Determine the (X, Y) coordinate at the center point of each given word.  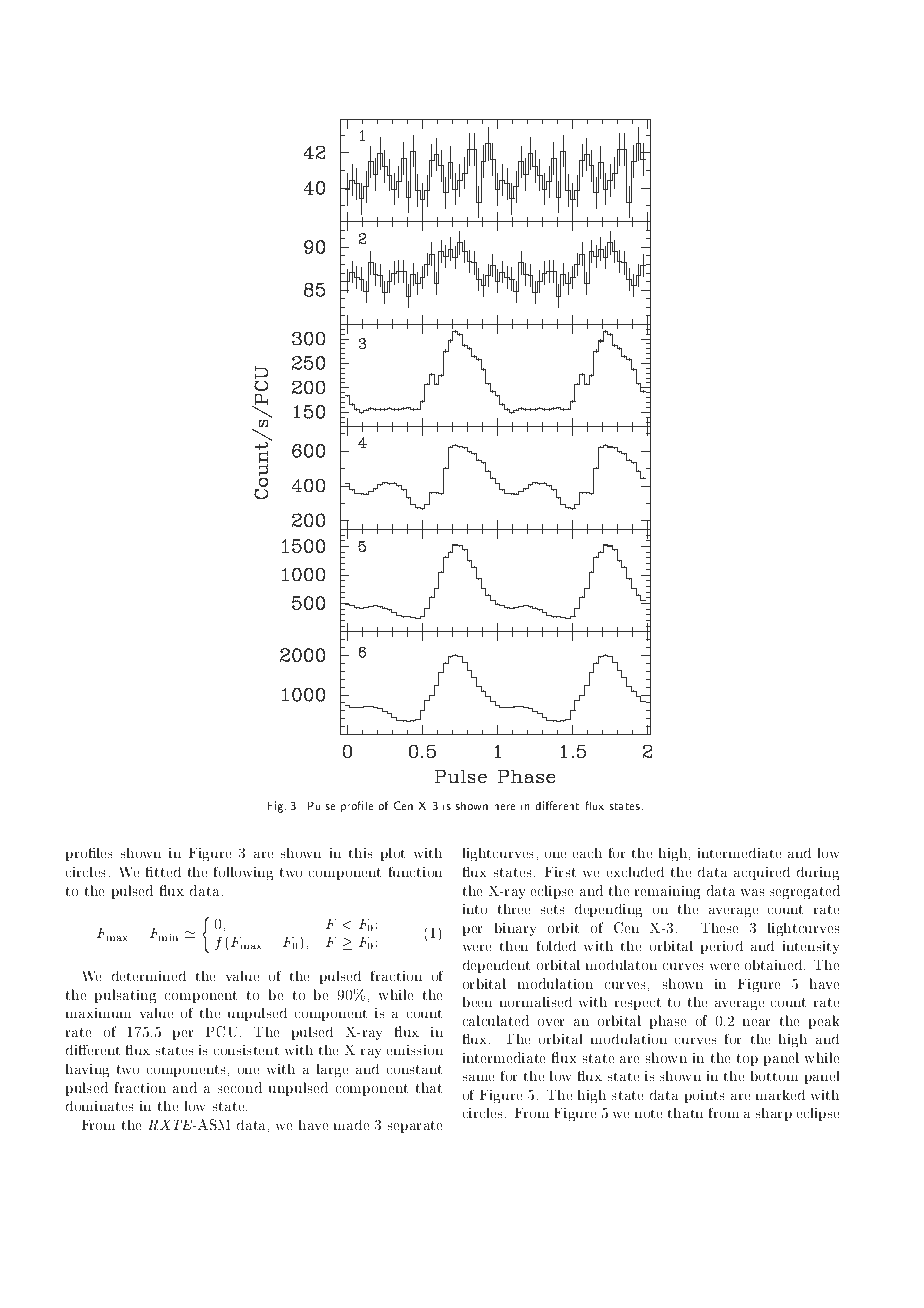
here (504, 806)
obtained (774, 964)
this (361, 853)
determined (149, 976)
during (818, 873)
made (351, 1124)
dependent (496, 966)
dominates (100, 1106)
